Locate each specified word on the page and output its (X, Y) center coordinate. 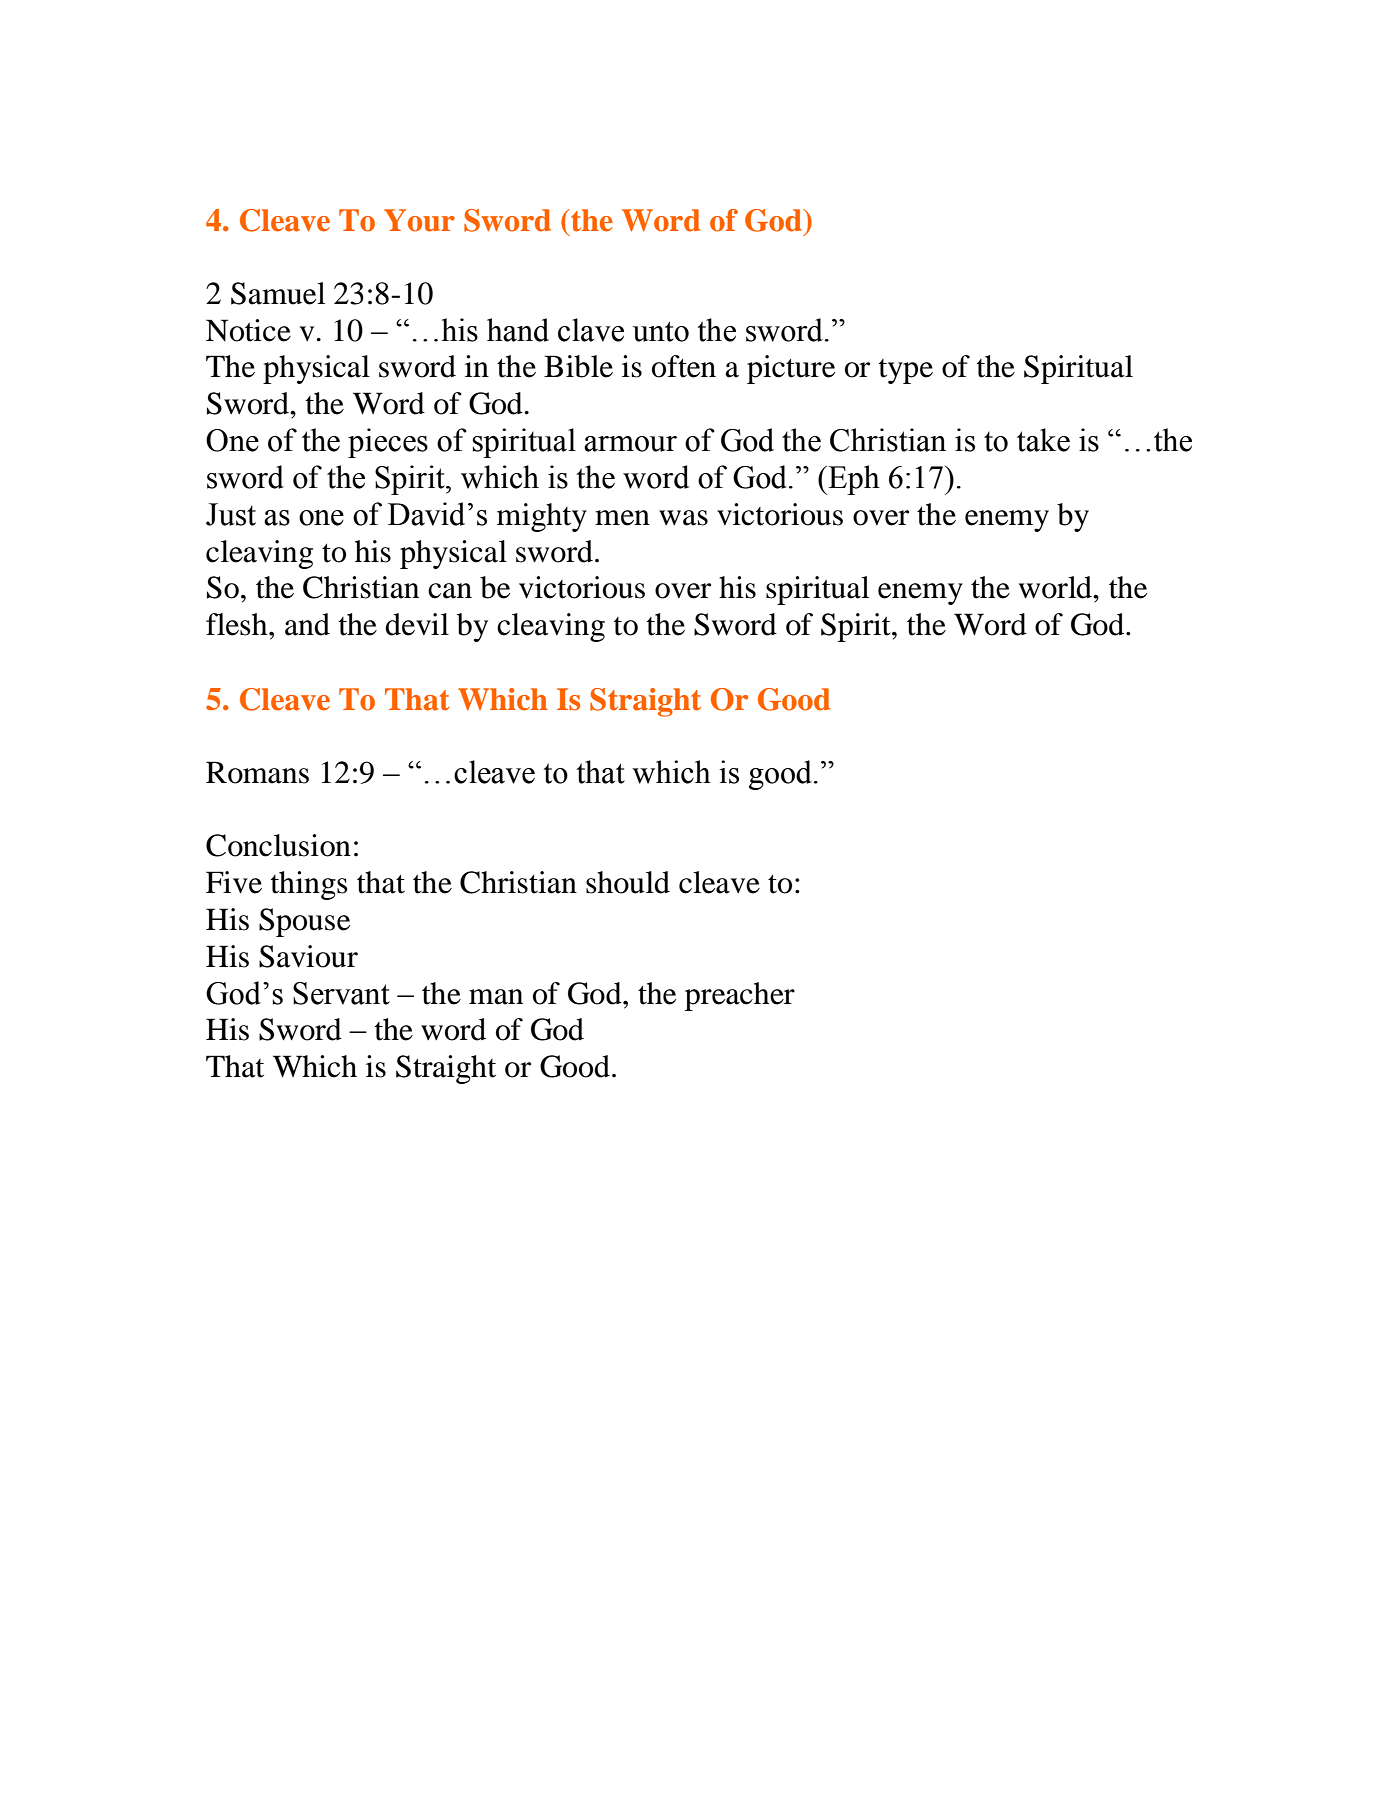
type (906, 371)
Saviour (308, 956)
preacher (740, 996)
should (628, 882)
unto (661, 331)
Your (419, 220)
